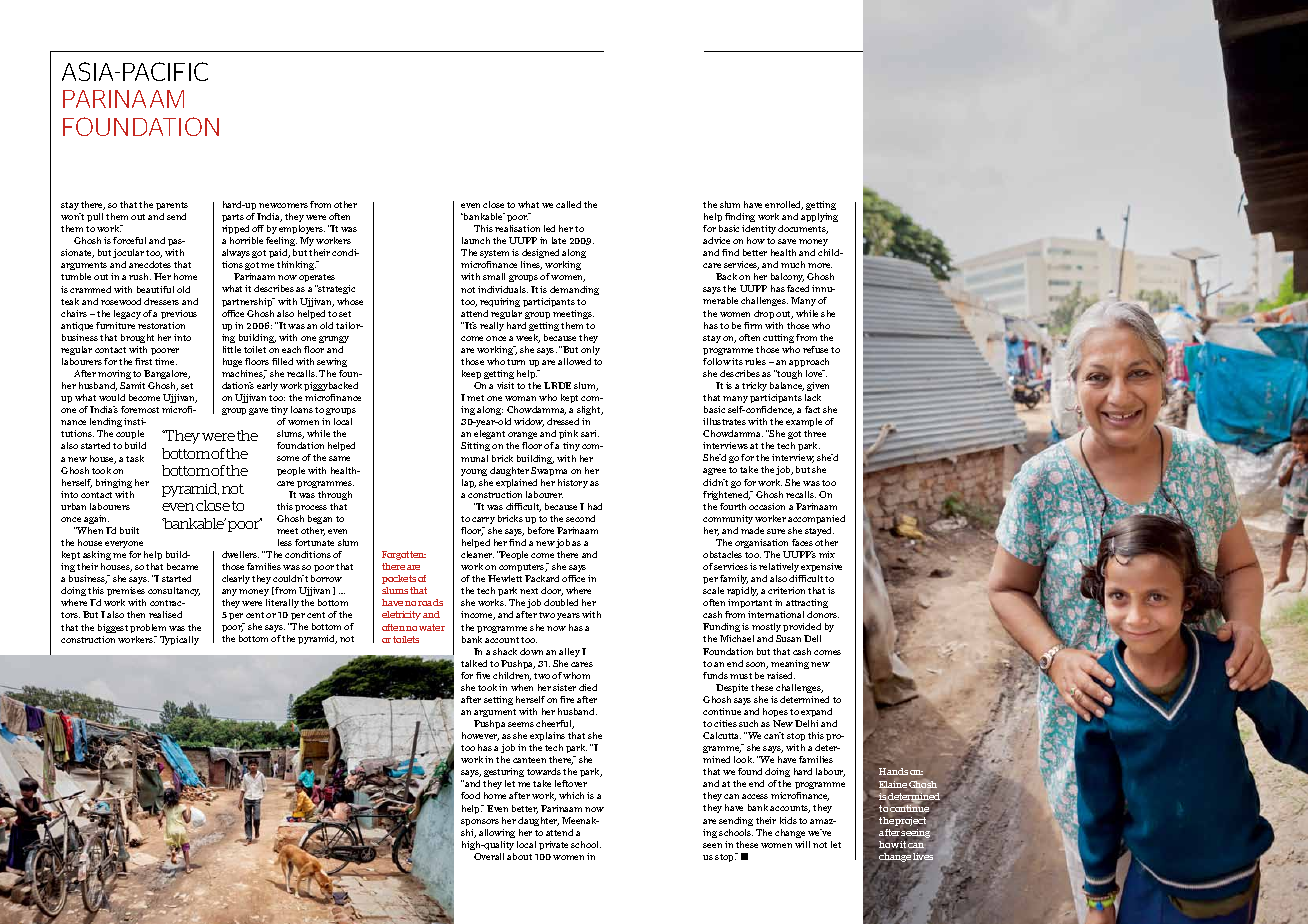 The height and width of the screenshot is (924, 1308). What do you see at coordinates (816, 519) in the screenshot?
I see `accompanied` at bounding box center [816, 519].
